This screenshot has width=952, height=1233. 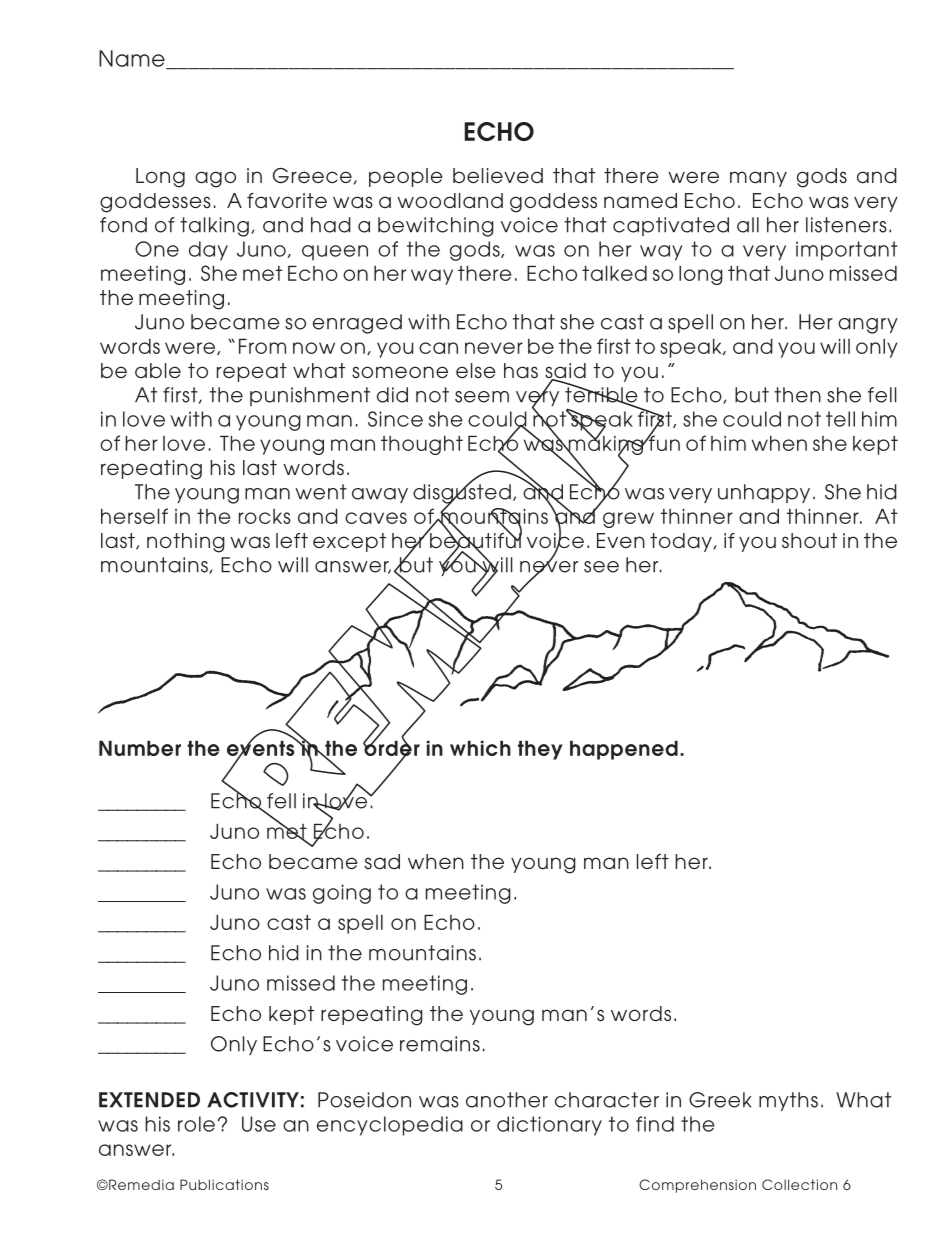 What do you see at coordinates (440, 1044) in the screenshot?
I see `remains` at bounding box center [440, 1044].
